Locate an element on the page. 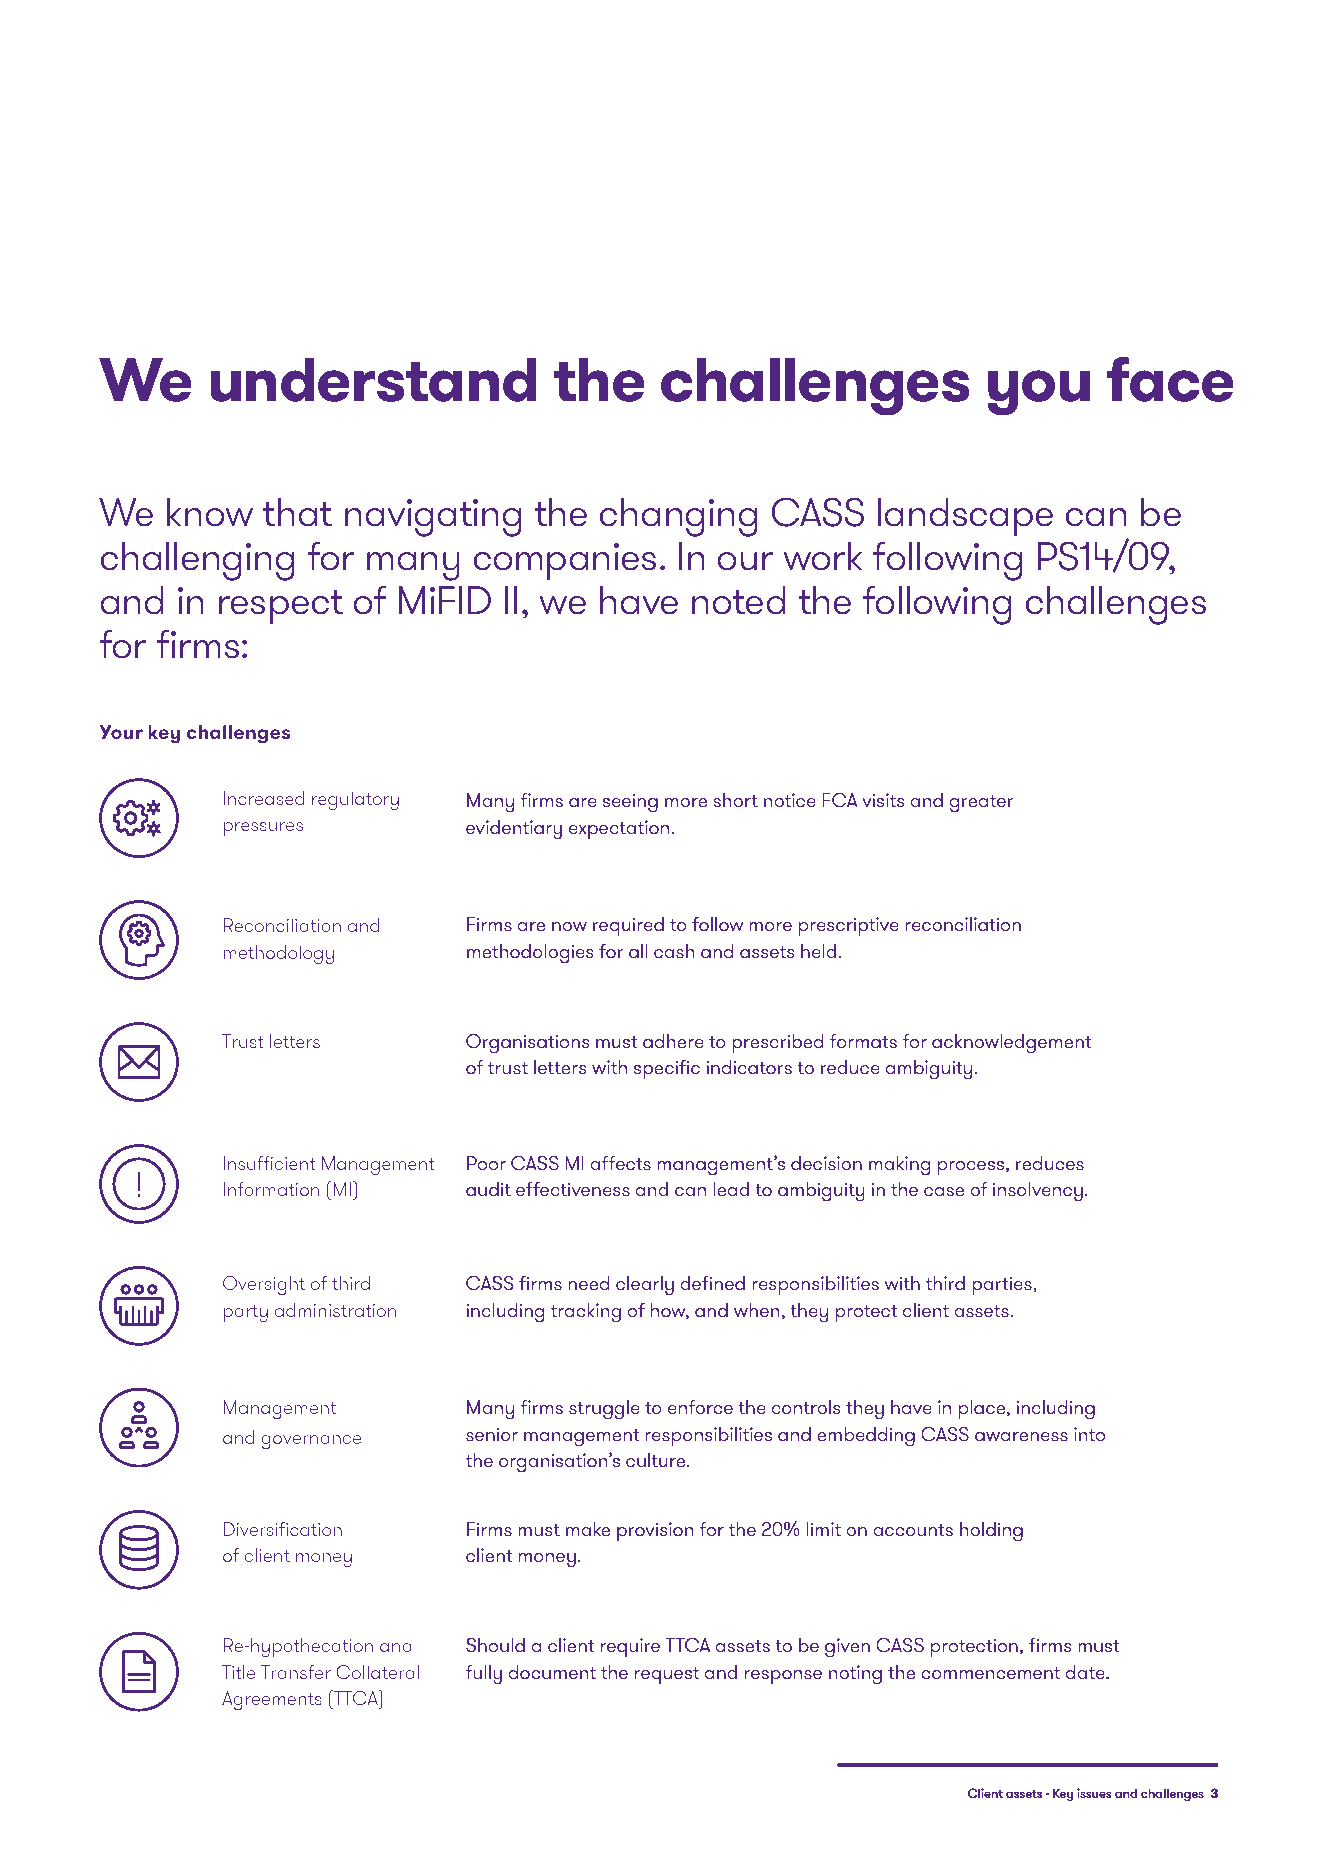  clearly is located at coordinates (645, 1286).
